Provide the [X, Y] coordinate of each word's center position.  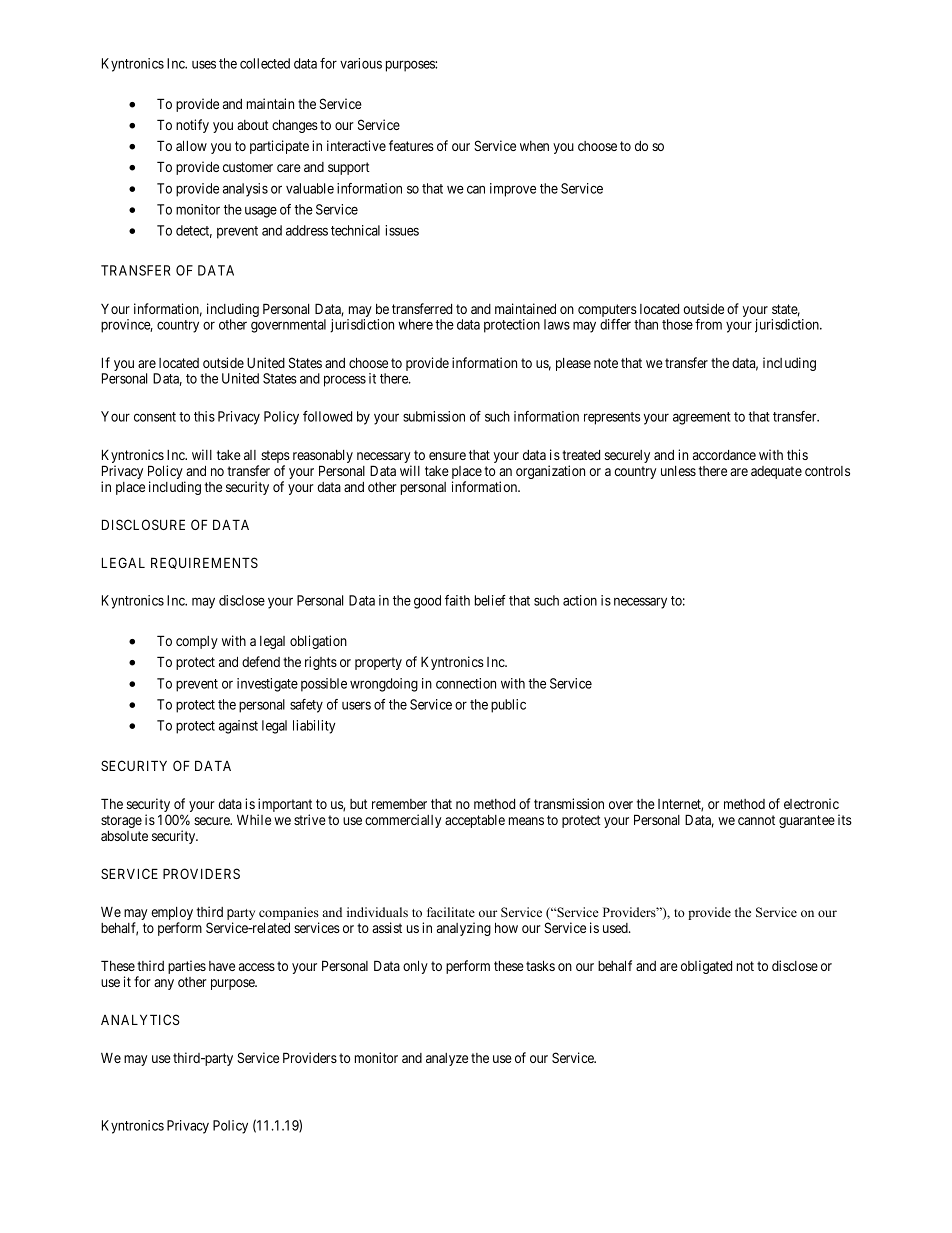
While [254, 819]
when [534, 146]
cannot [756, 820]
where [415, 324]
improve [513, 190]
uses [204, 64]
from [708, 324]
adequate [776, 472]
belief [490, 600]
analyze [447, 1059]
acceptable [475, 821]
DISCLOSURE [143, 524]
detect [194, 231]
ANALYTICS [140, 1019]
